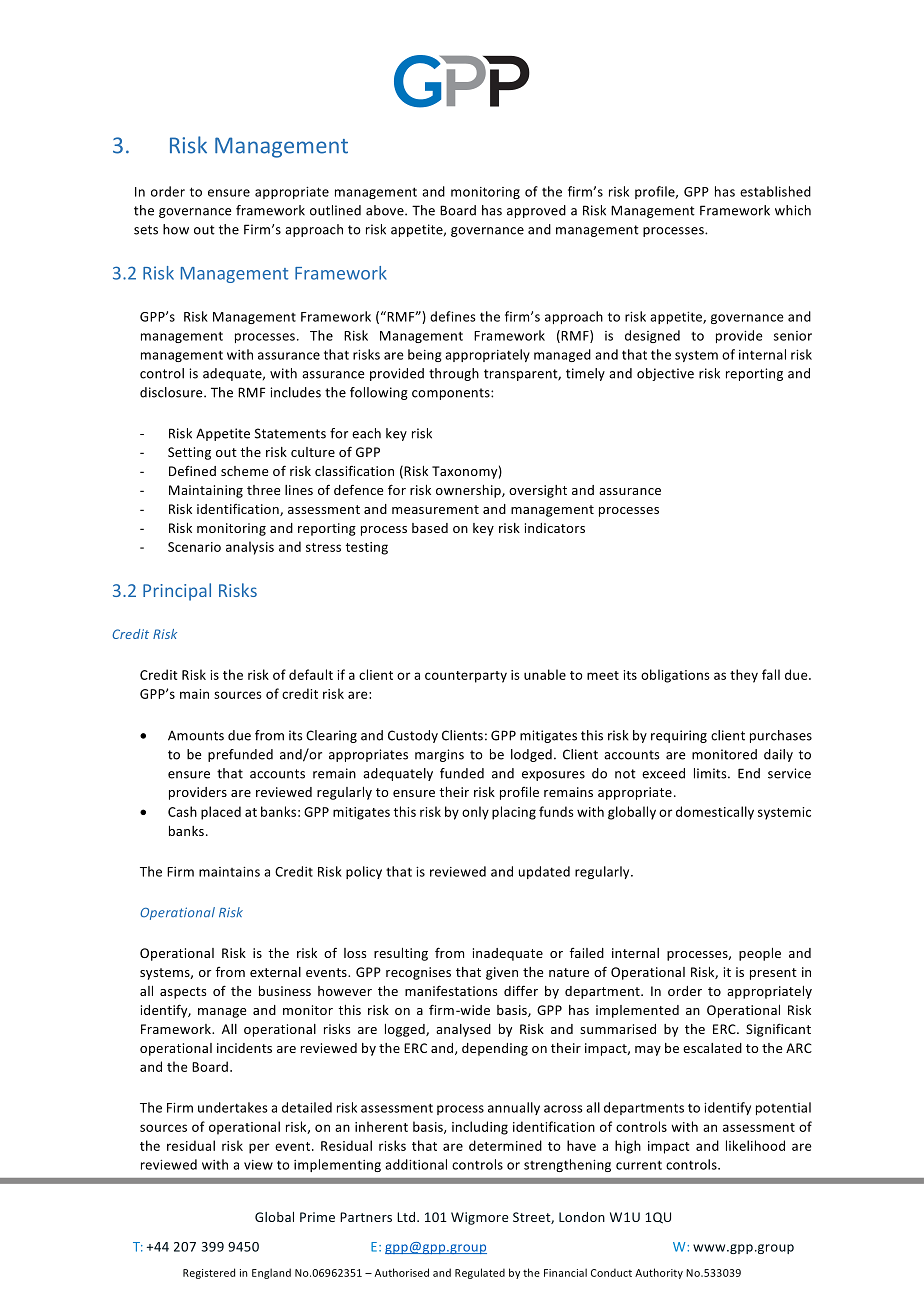 Image resolution: width=924 pixels, height=1308 pixels. What do you see at coordinates (146, 230) in the image?
I see `sets` at bounding box center [146, 230].
